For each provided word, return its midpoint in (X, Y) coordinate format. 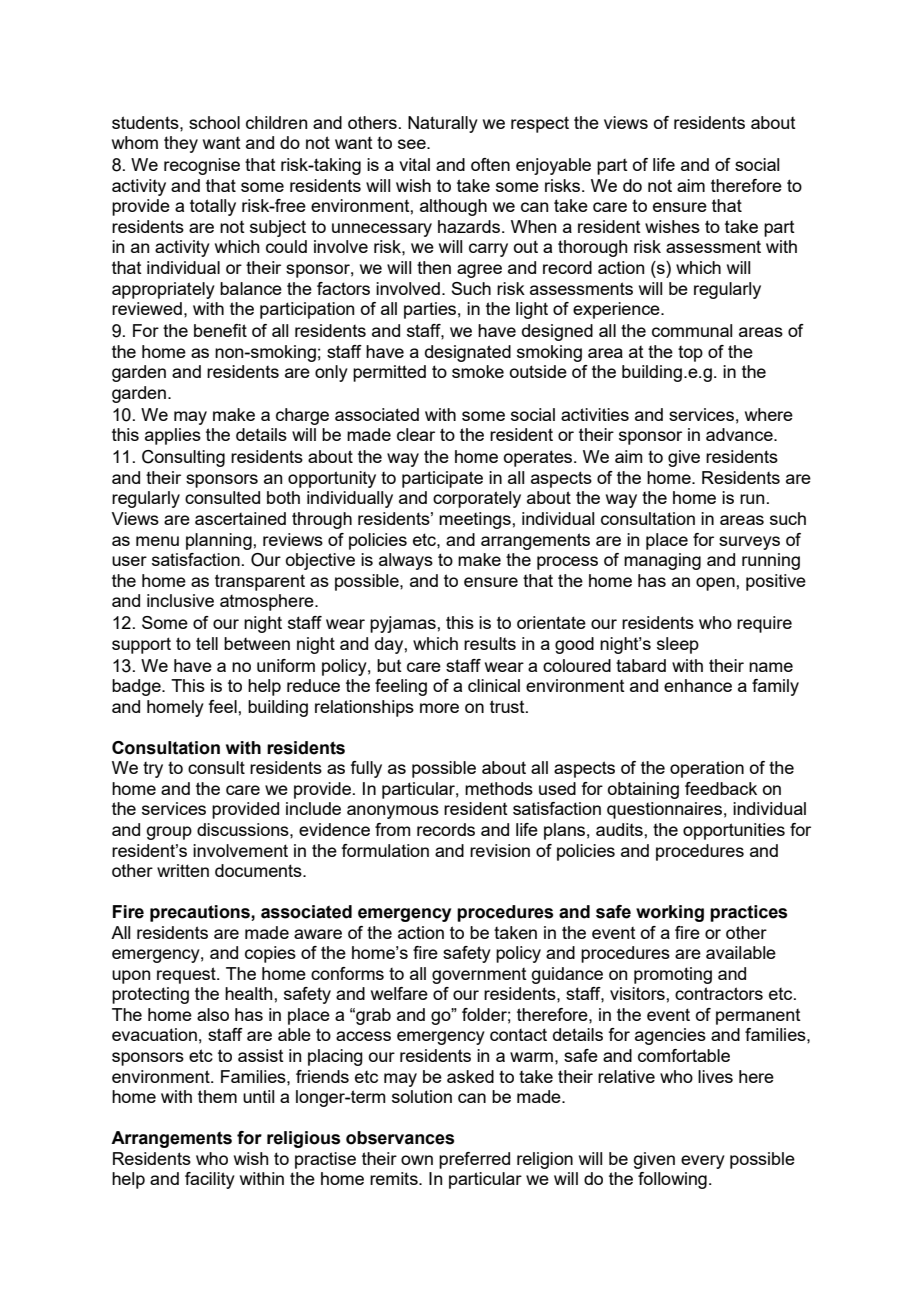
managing (662, 561)
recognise (202, 166)
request (187, 975)
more (439, 708)
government (479, 976)
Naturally (443, 124)
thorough (593, 248)
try (153, 770)
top (690, 354)
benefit (220, 330)
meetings (476, 520)
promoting (673, 975)
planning (220, 541)
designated (468, 353)
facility (210, 1180)
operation (707, 769)
